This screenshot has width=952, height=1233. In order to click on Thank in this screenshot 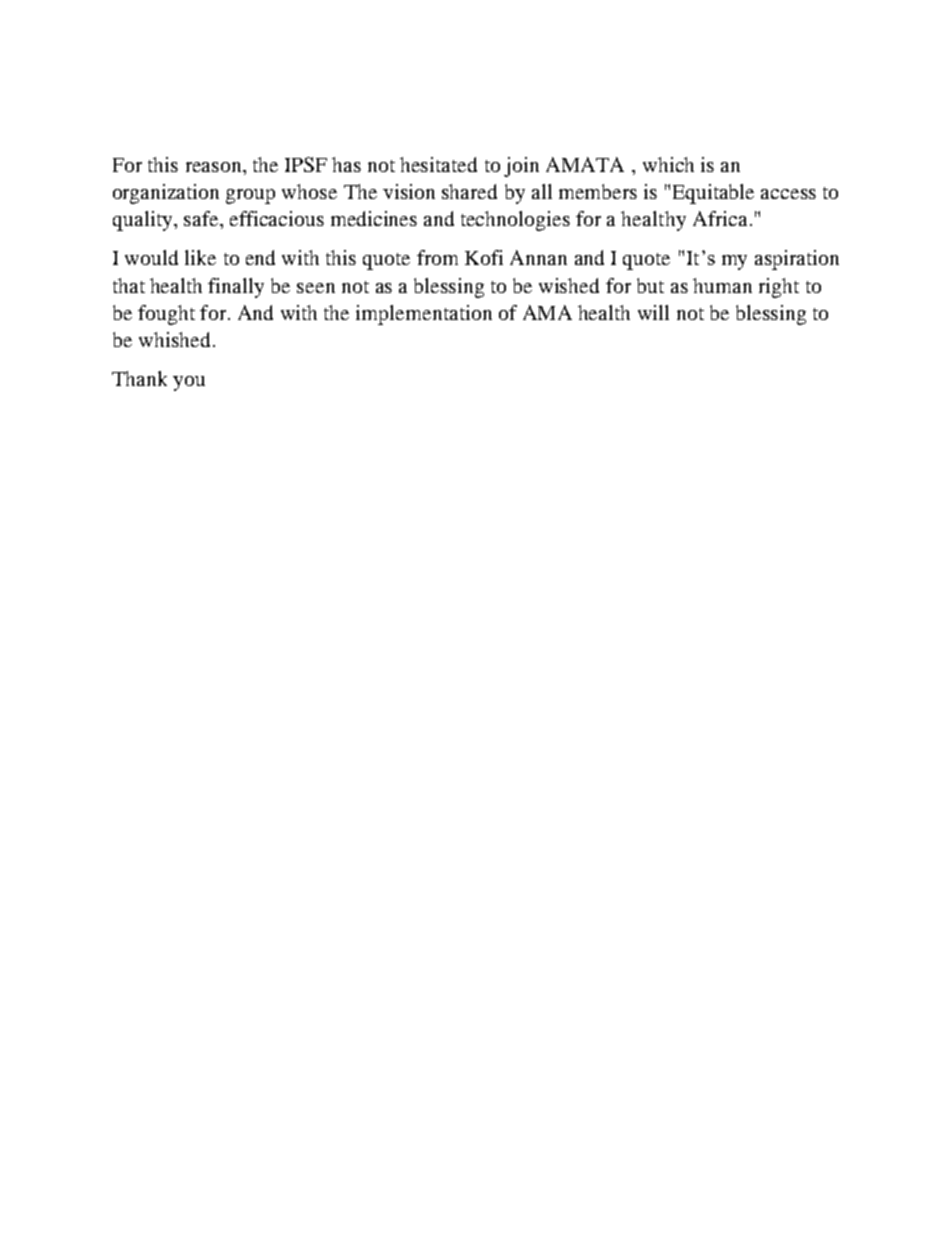, I will do `click(139, 378)`.
